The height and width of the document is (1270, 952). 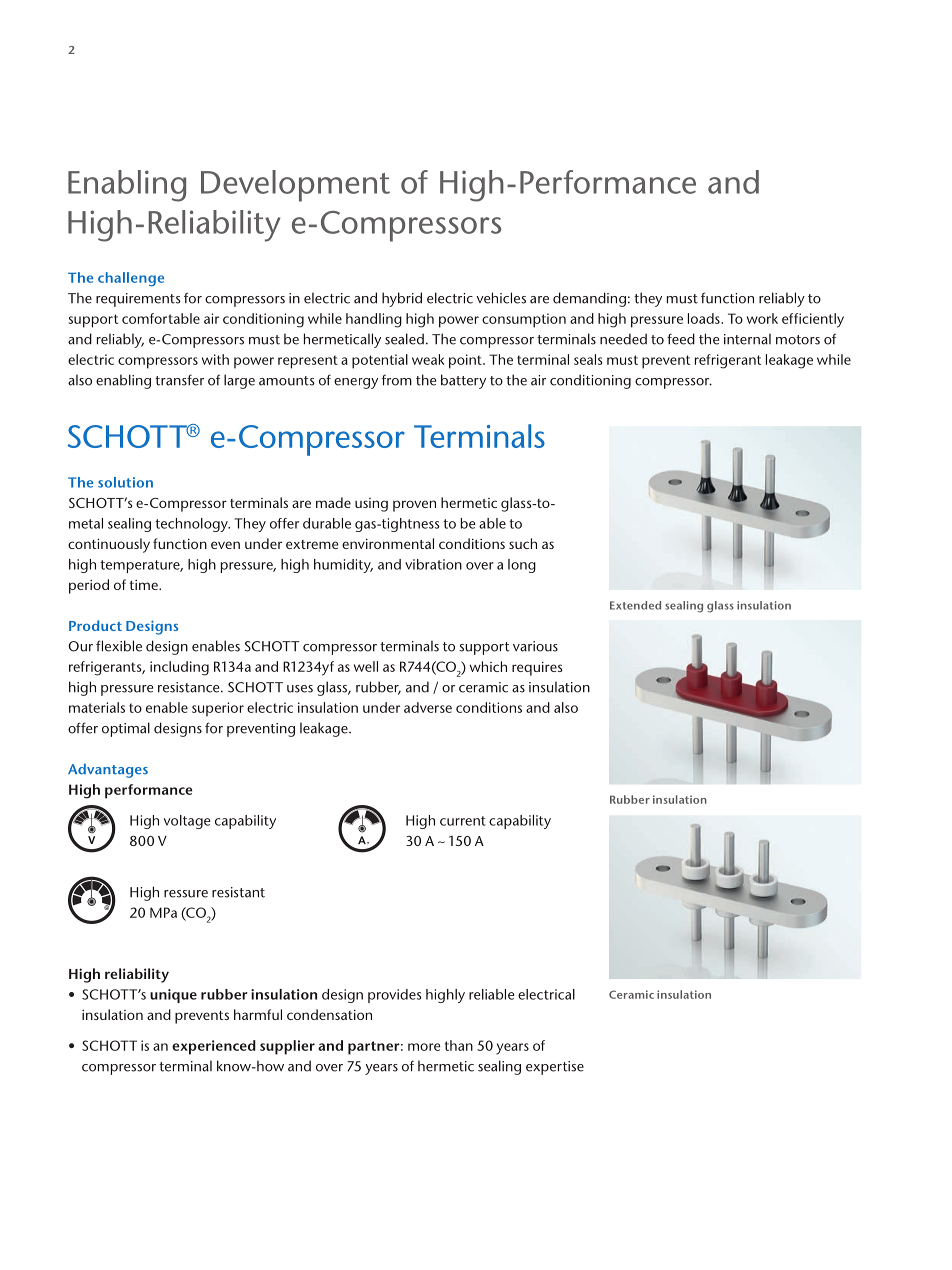 I want to click on which, so click(x=488, y=666).
